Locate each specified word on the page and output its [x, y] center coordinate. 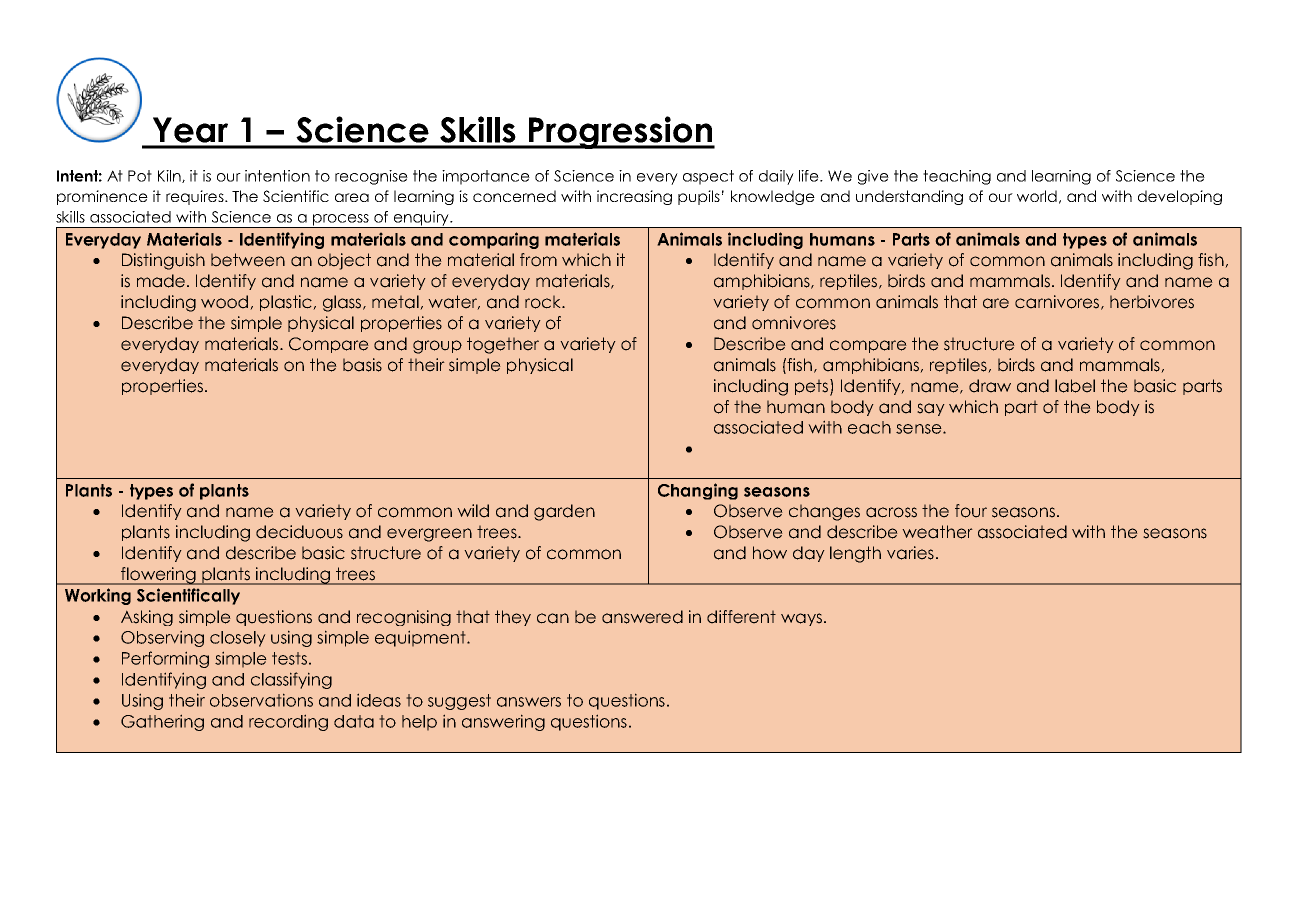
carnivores [1057, 302]
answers [529, 702]
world [1037, 196]
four [971, 511]
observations [261, 700]
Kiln [170, 176]
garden [564, 512]
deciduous [299, 532]
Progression [621, 132]
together [503, 345]
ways [801, 619]
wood [226, 302]
